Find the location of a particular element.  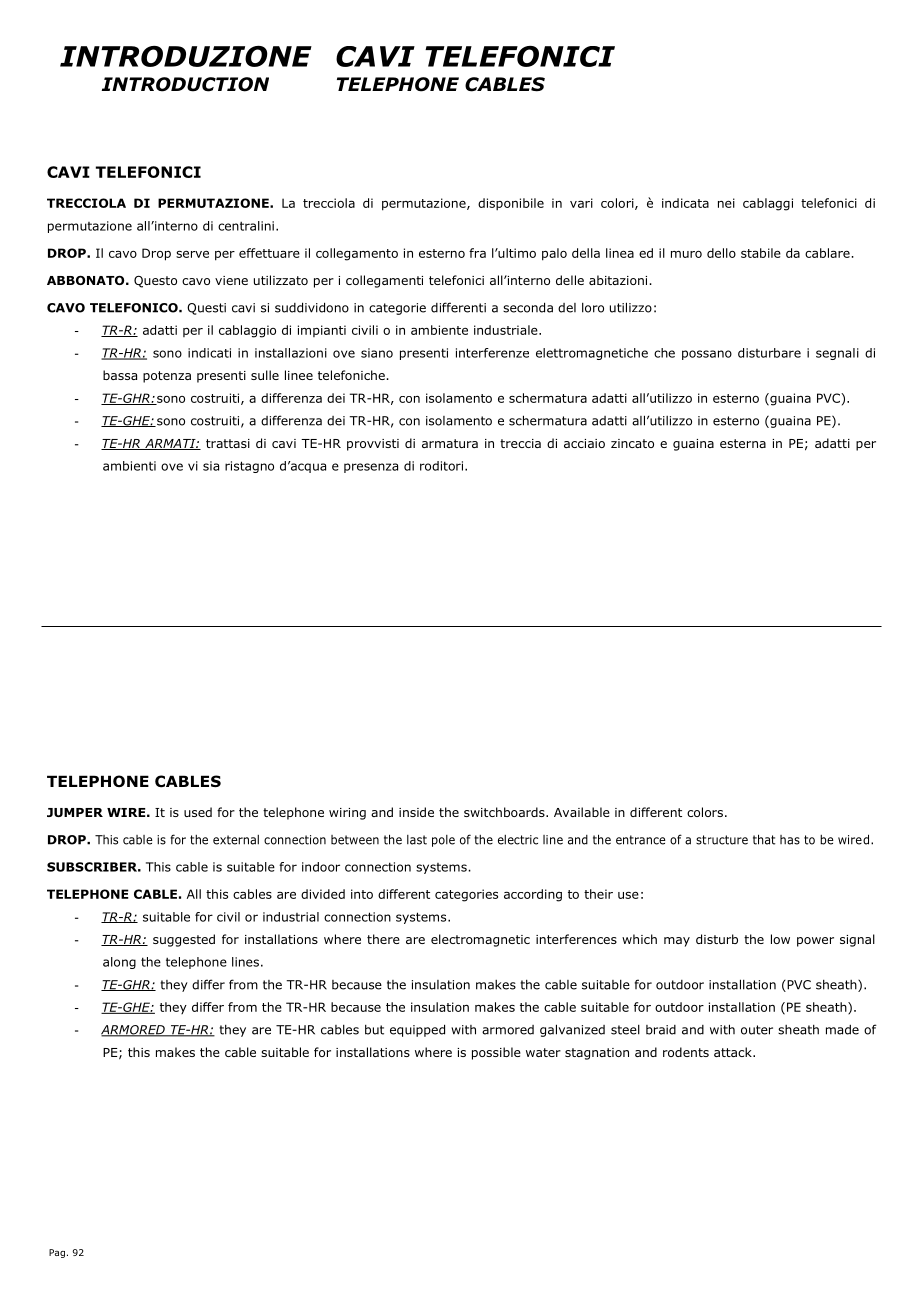

nei is located at coordinates (726, 203).
